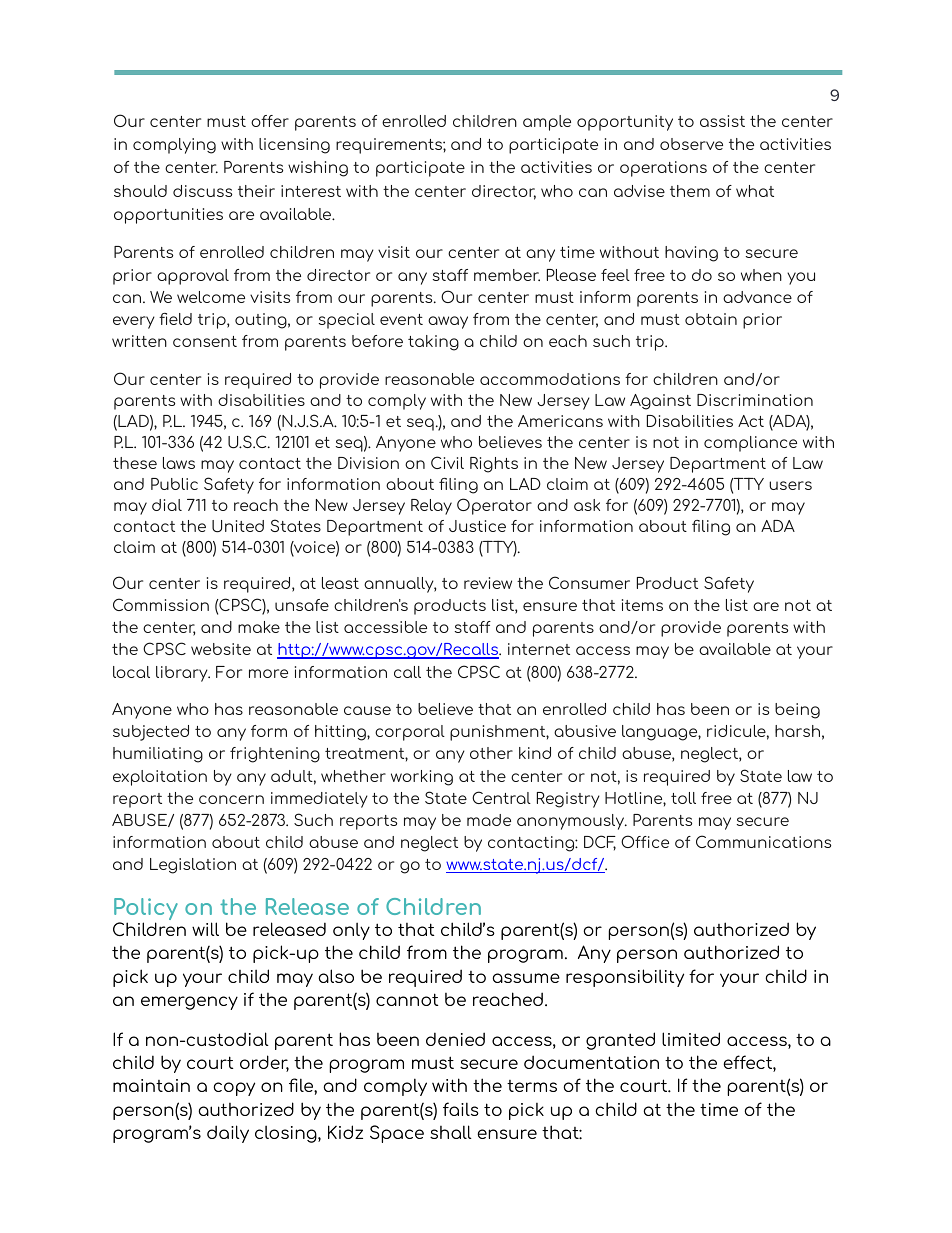 Image resolution: width=952 pixels, height=1233 pixels. What do you see at coordinates (547, 123) in the screenshot?
I see `ample` at bounding box center [547, 123].
